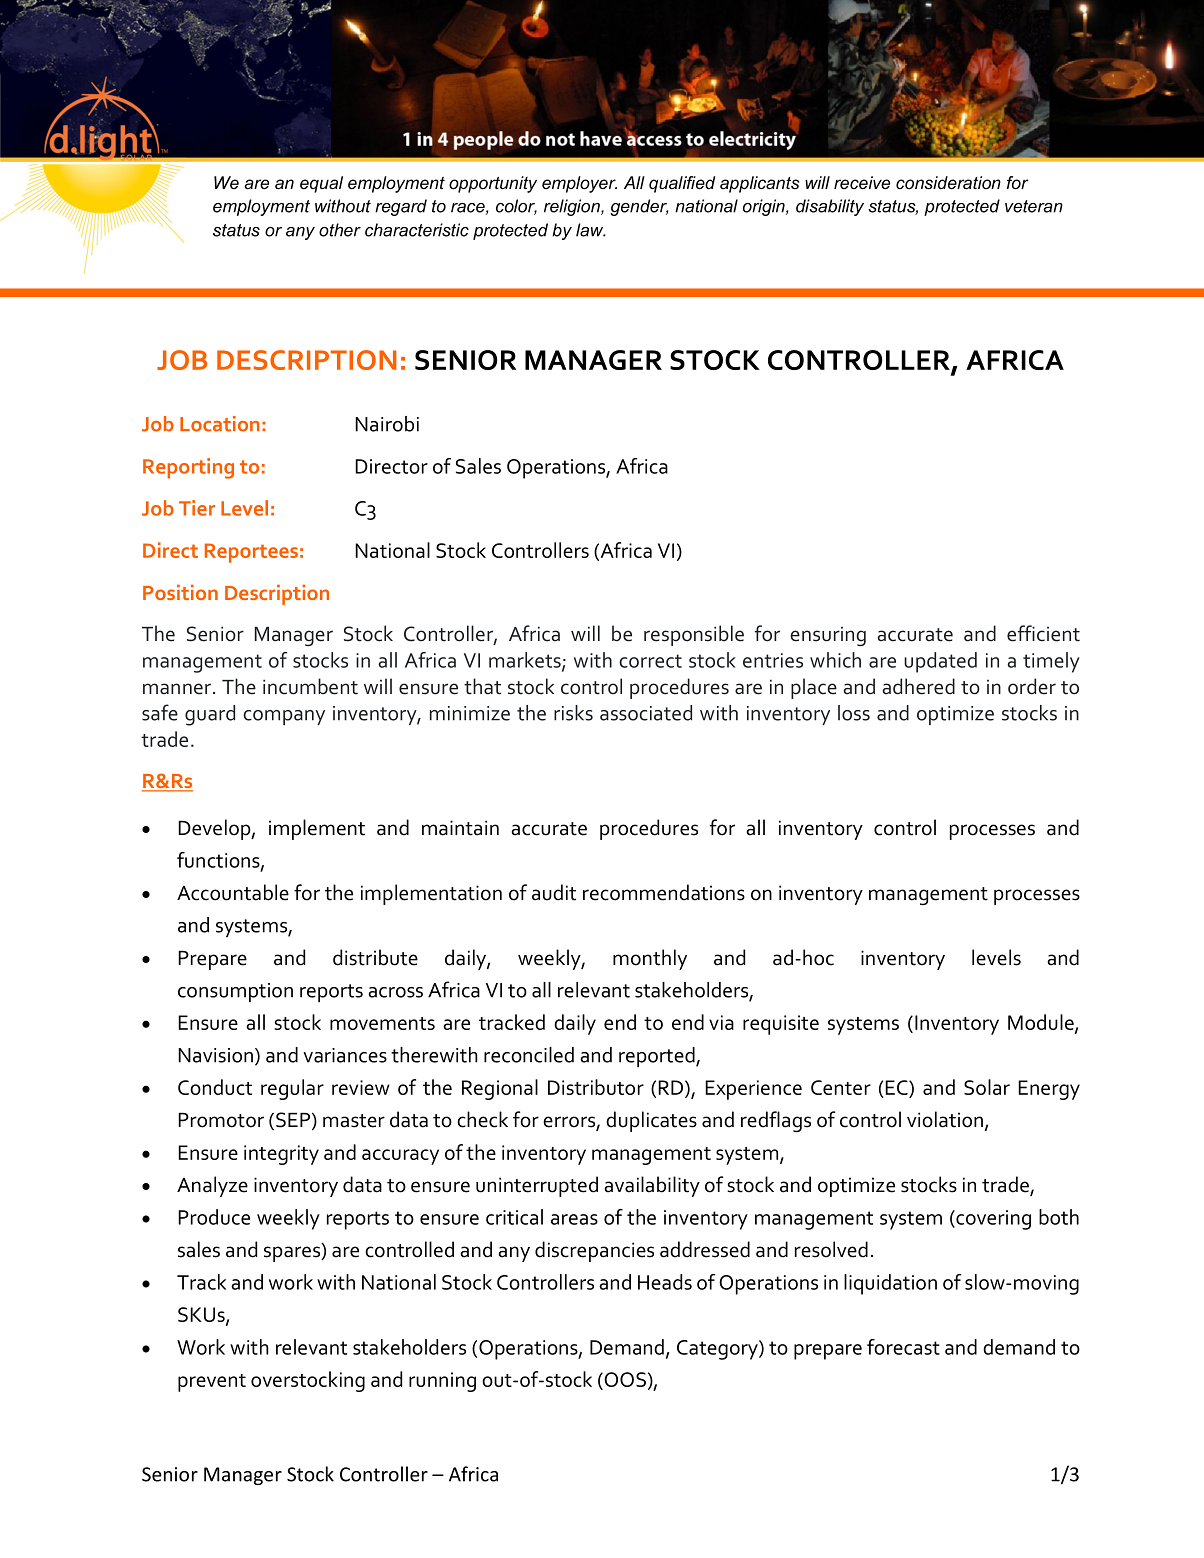 The image size is (1204, 1558). I want to click on law, so click(590, 230).
